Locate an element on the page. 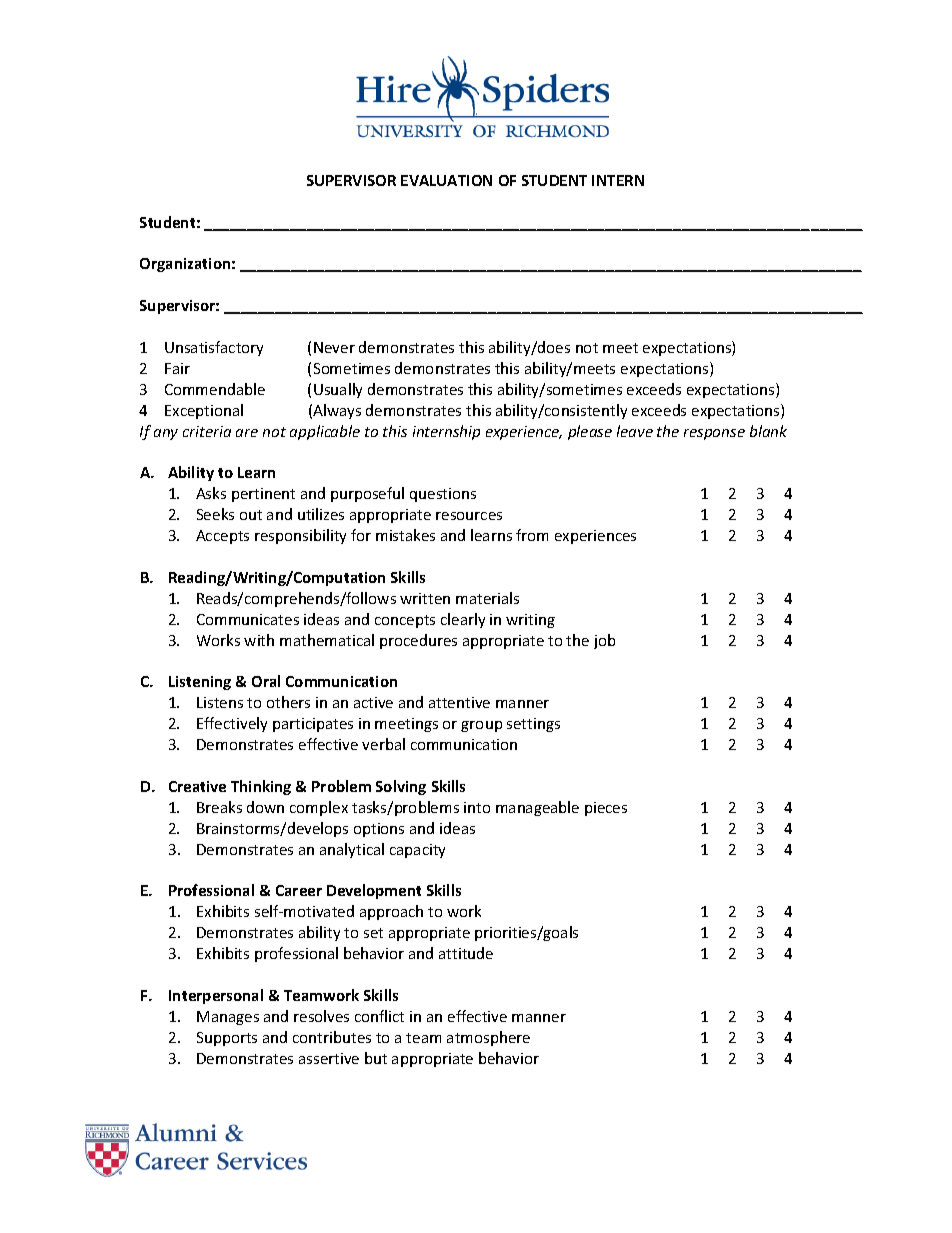  leave is located at coordinates (635, 431).
